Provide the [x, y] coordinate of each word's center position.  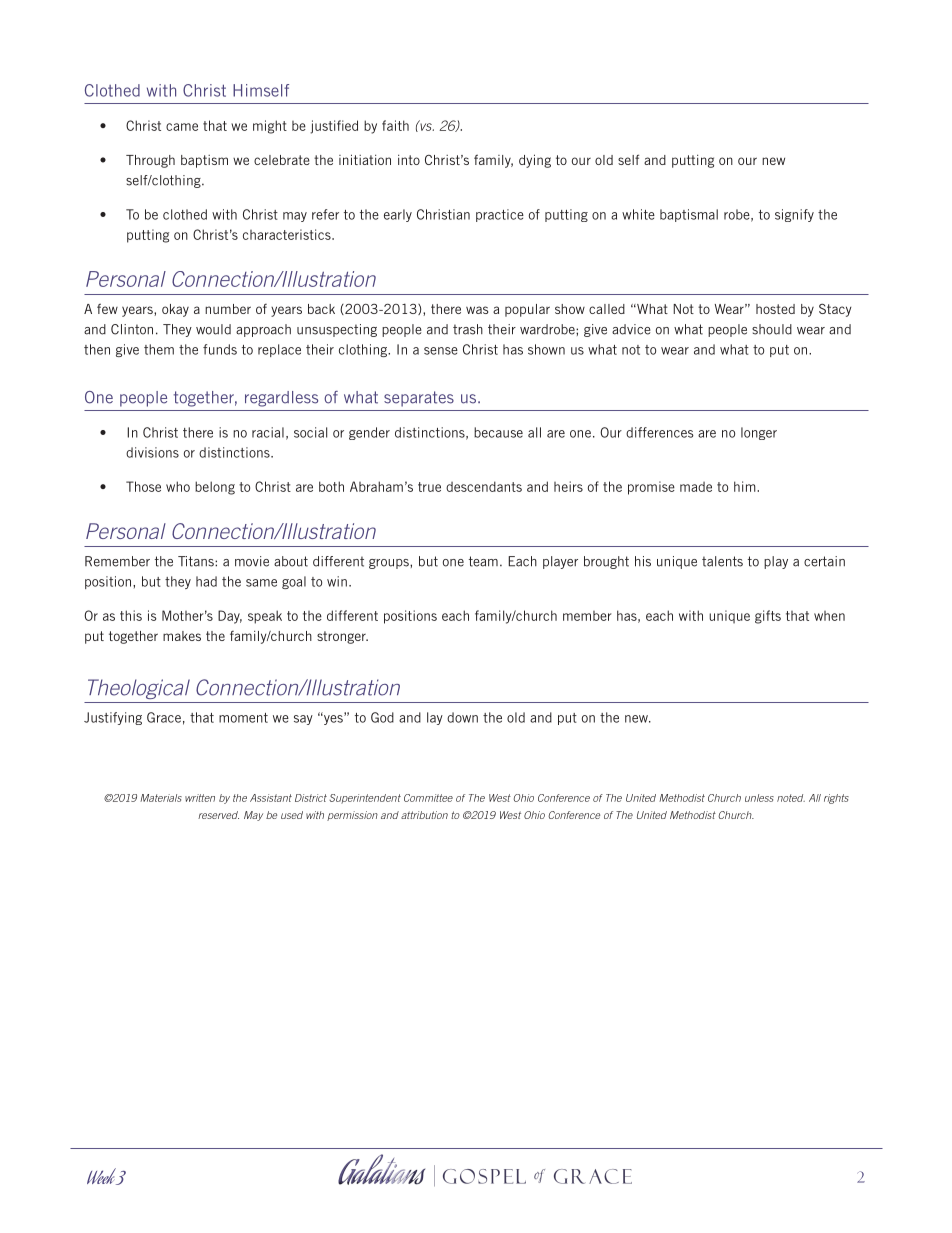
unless [759, 798]
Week [102, 1176]
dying [535, 161]
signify [794, 215]
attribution [424, 815]
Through [150, 161]
